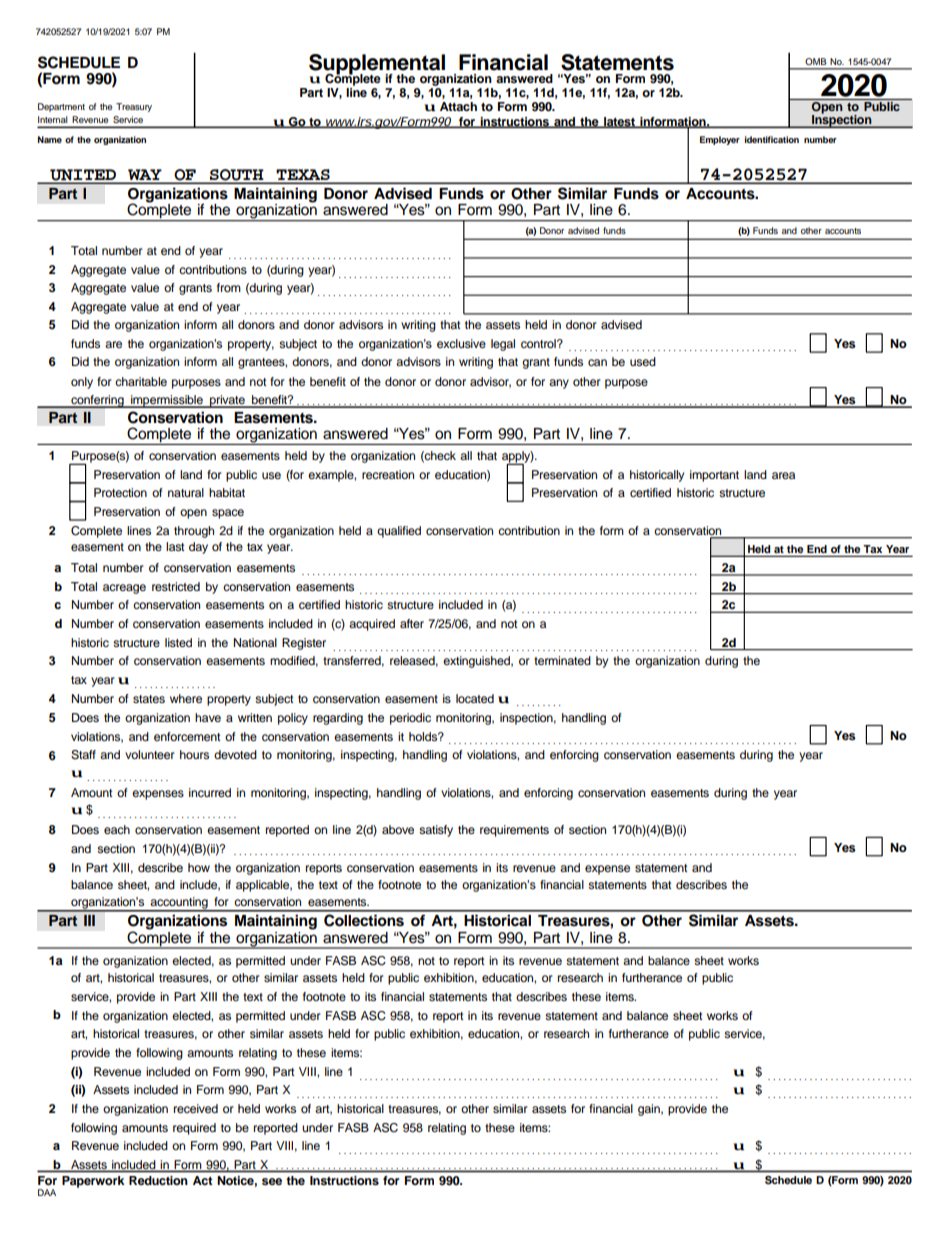 The height and width of the screenshot is (1233, 952). I want to click on Reduction, so click(158, 1180).
